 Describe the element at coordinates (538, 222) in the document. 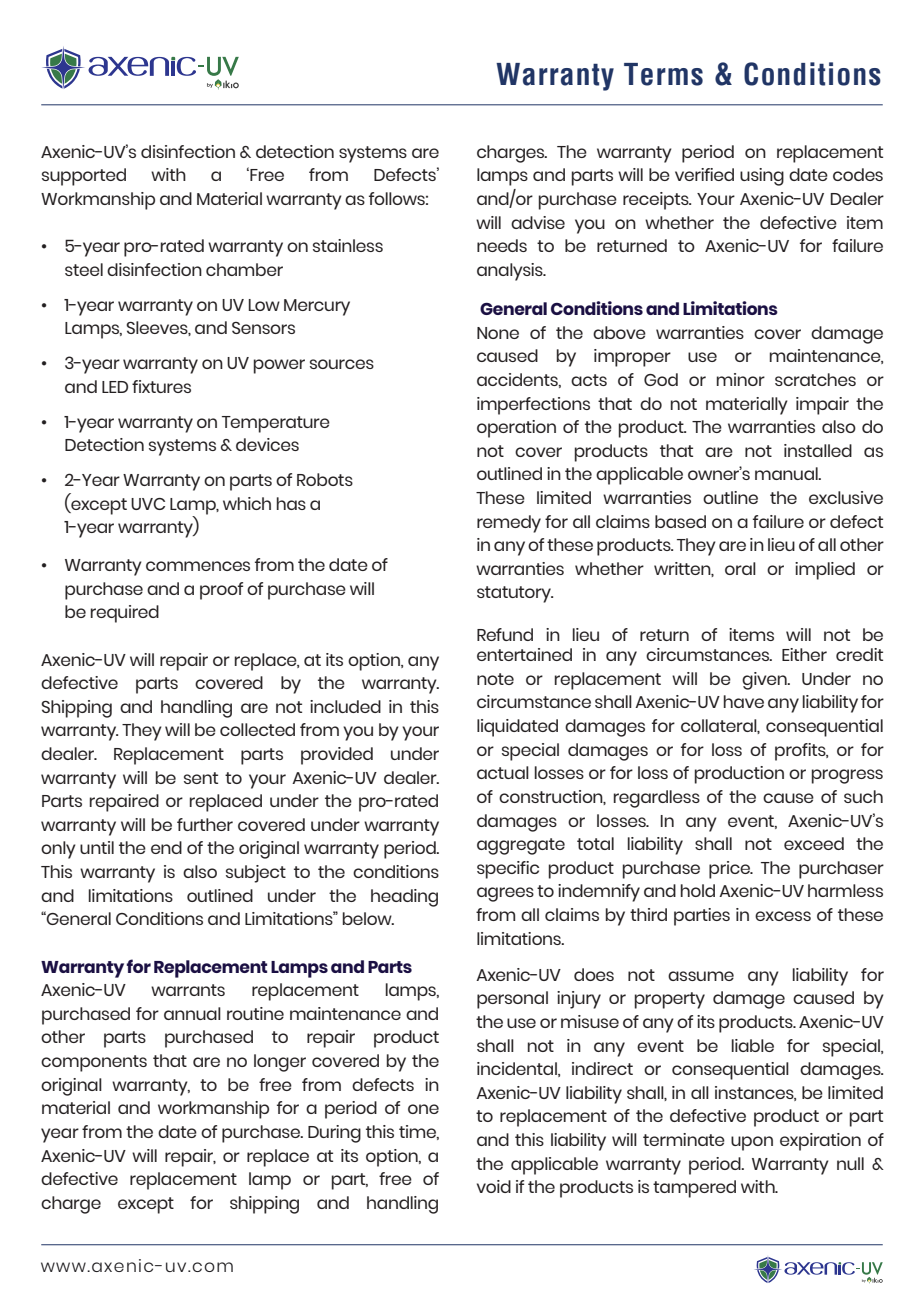

I see `advise` at that location.
